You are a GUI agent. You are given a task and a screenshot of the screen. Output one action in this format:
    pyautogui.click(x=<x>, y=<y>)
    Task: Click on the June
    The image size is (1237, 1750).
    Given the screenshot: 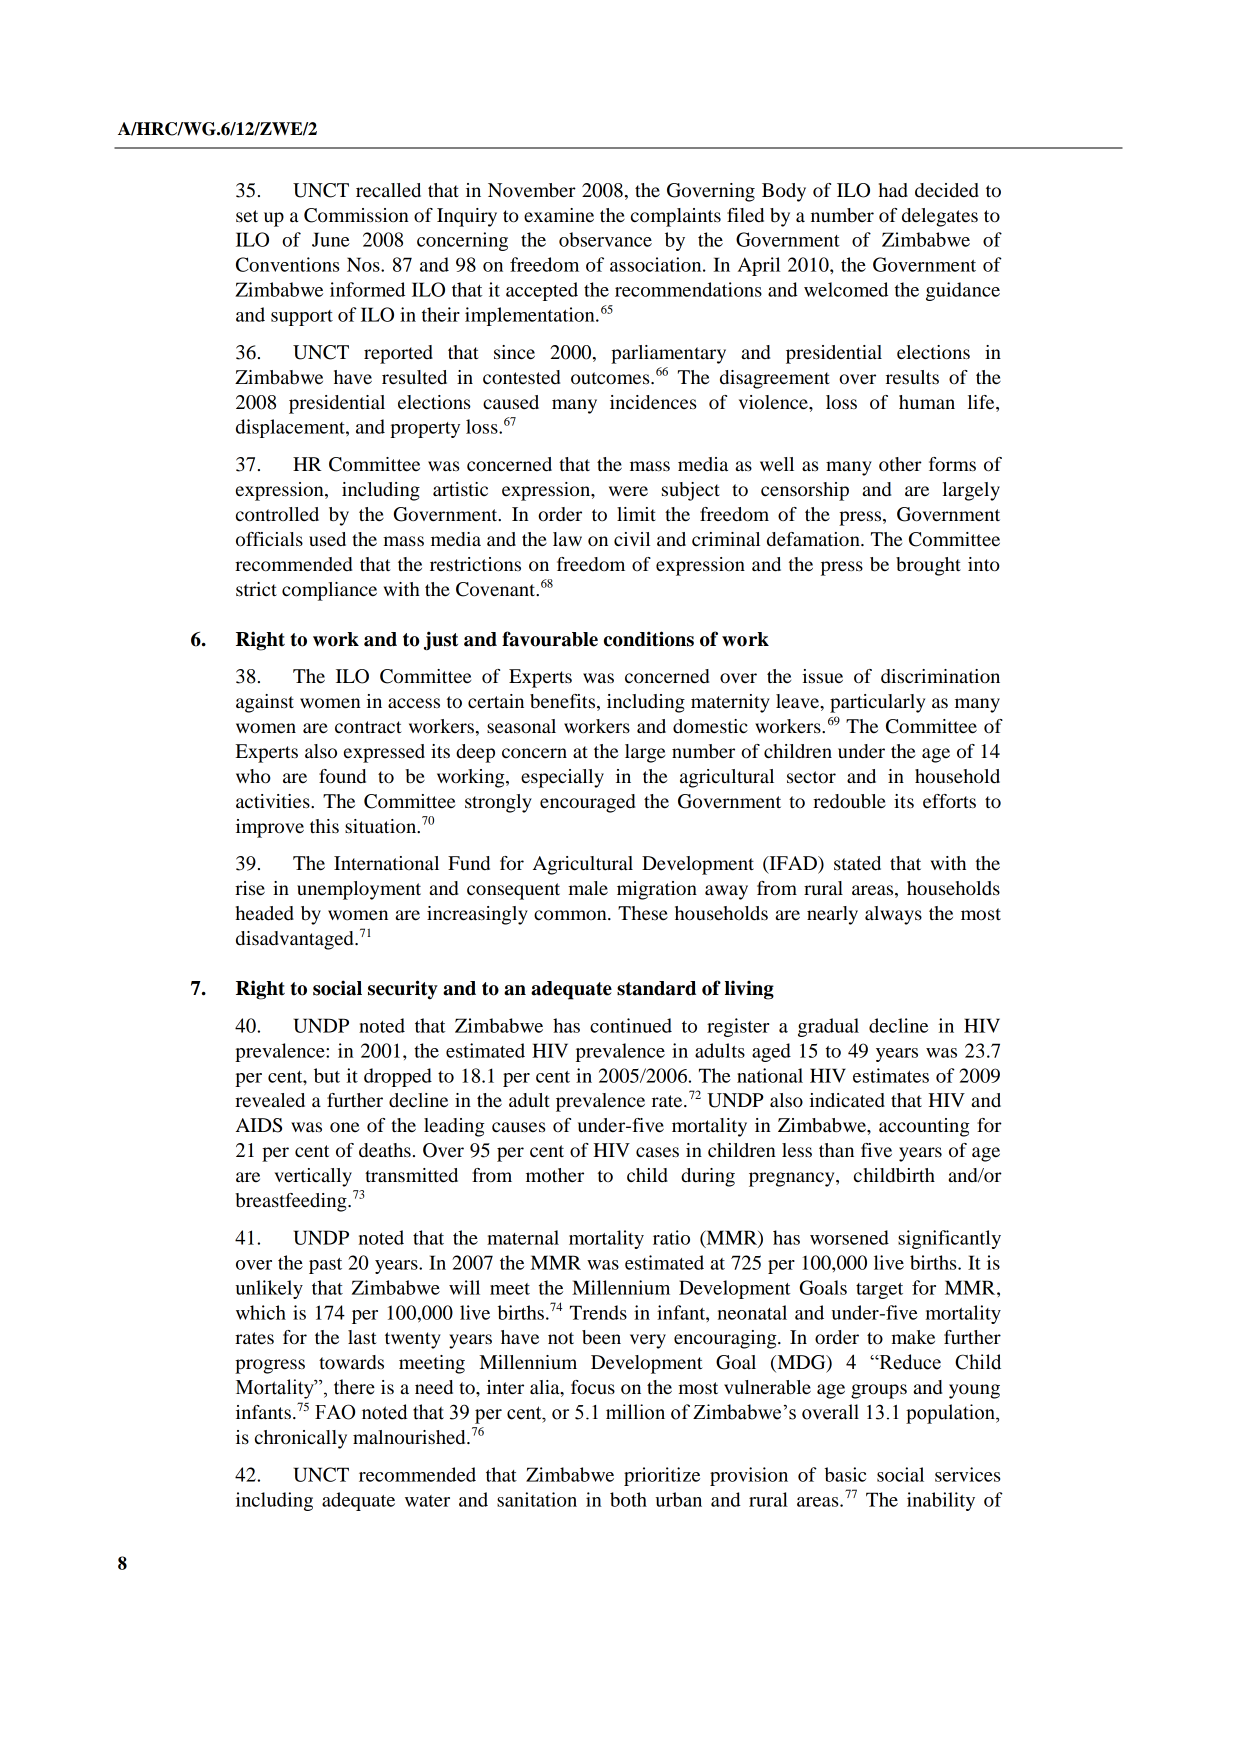 What is the action you would take?
    pyautogui.click(x=331, y=239)
